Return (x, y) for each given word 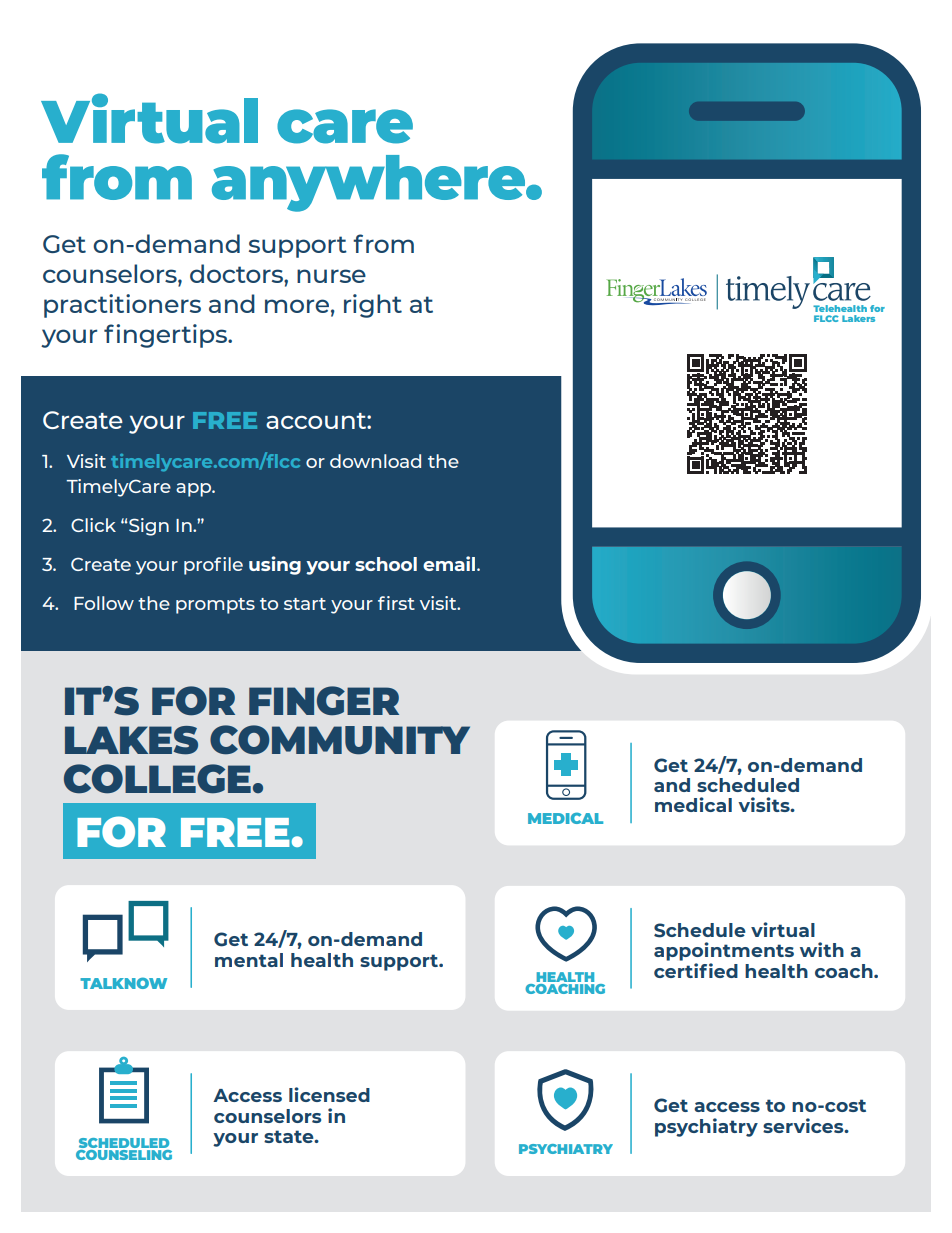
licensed (329, 1094)
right (373, 306)
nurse (331, 276)
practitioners (122, 306)
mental (249, 960)
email (450, 563)
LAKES (131, 740)
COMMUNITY (340, 740)
